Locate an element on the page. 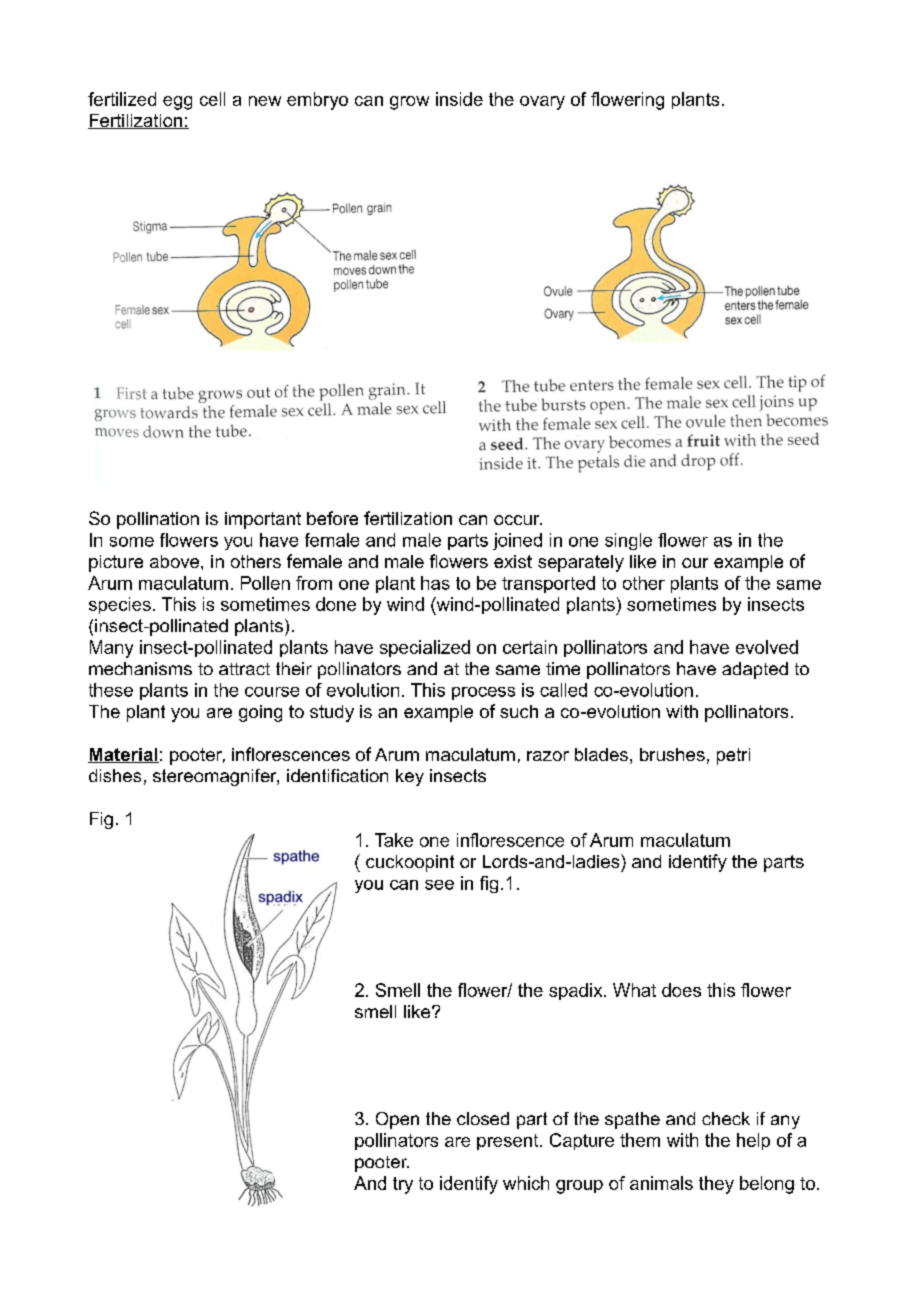 The height and width of the image is (1308, 924). egg is located at coordinates (177, 103).
